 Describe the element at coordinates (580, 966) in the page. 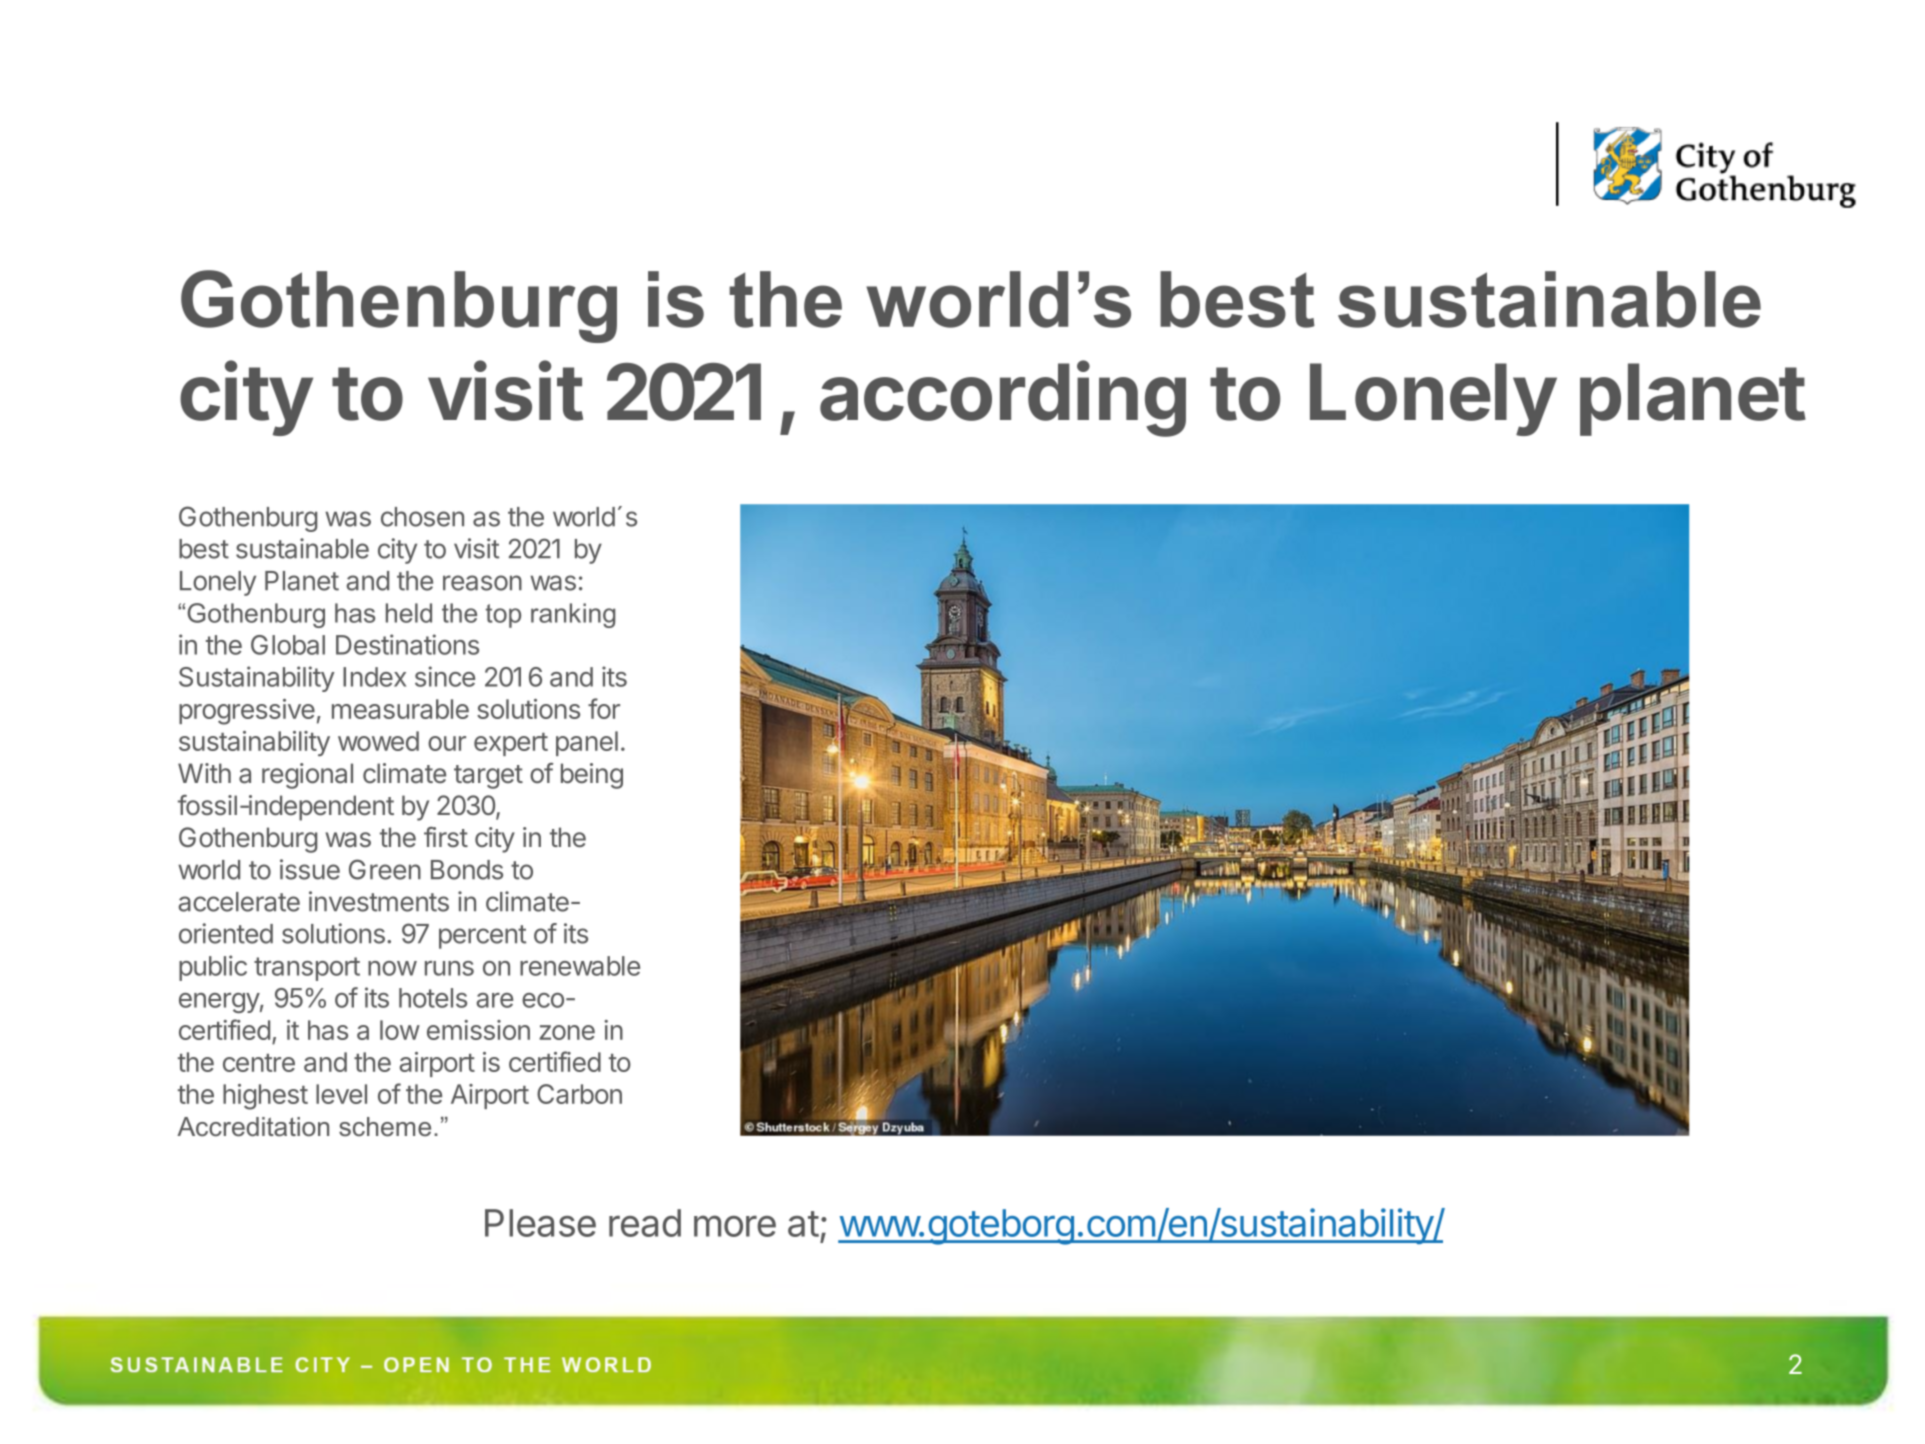

I see `renewable` at that location.
